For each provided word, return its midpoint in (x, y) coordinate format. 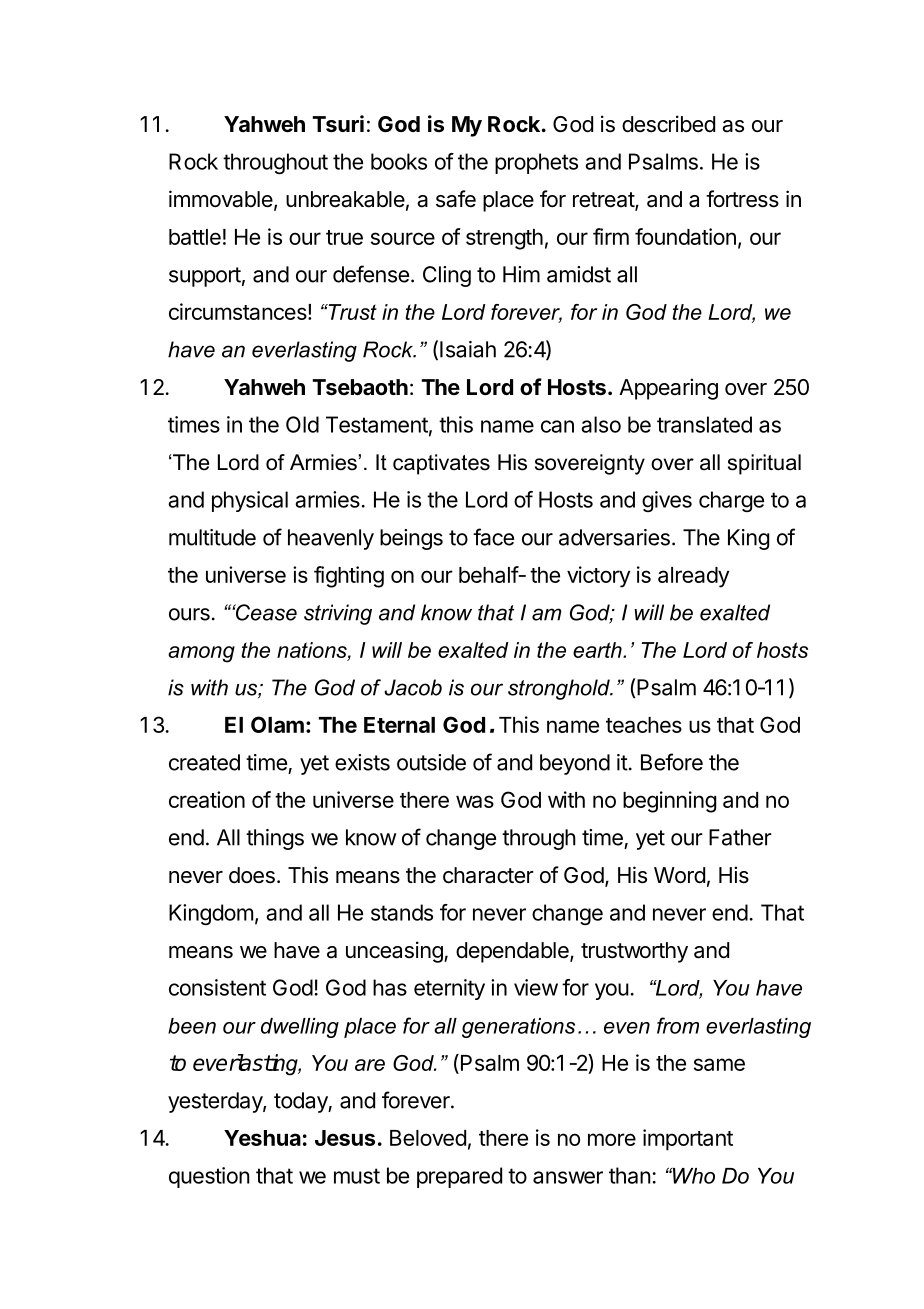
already (693, 577)
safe (456, 199)
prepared (459, 1177)
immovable (221, 199)
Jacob (413, 687)
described (668, 124)
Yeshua (262, 1138)
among (201, 654)
